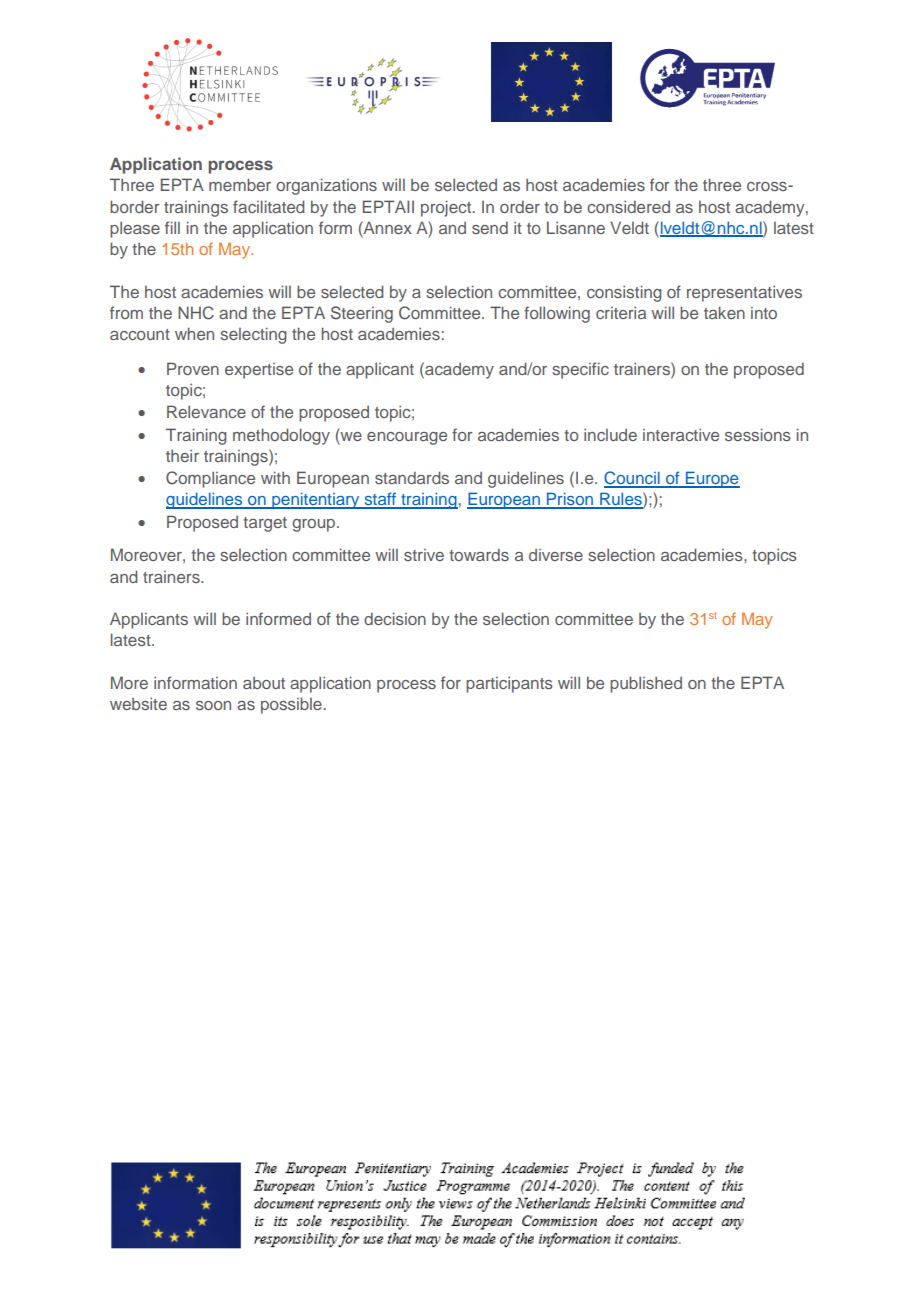 The width and height of the document is (924, 1308). I want to click on considered, so click(628, 206).
